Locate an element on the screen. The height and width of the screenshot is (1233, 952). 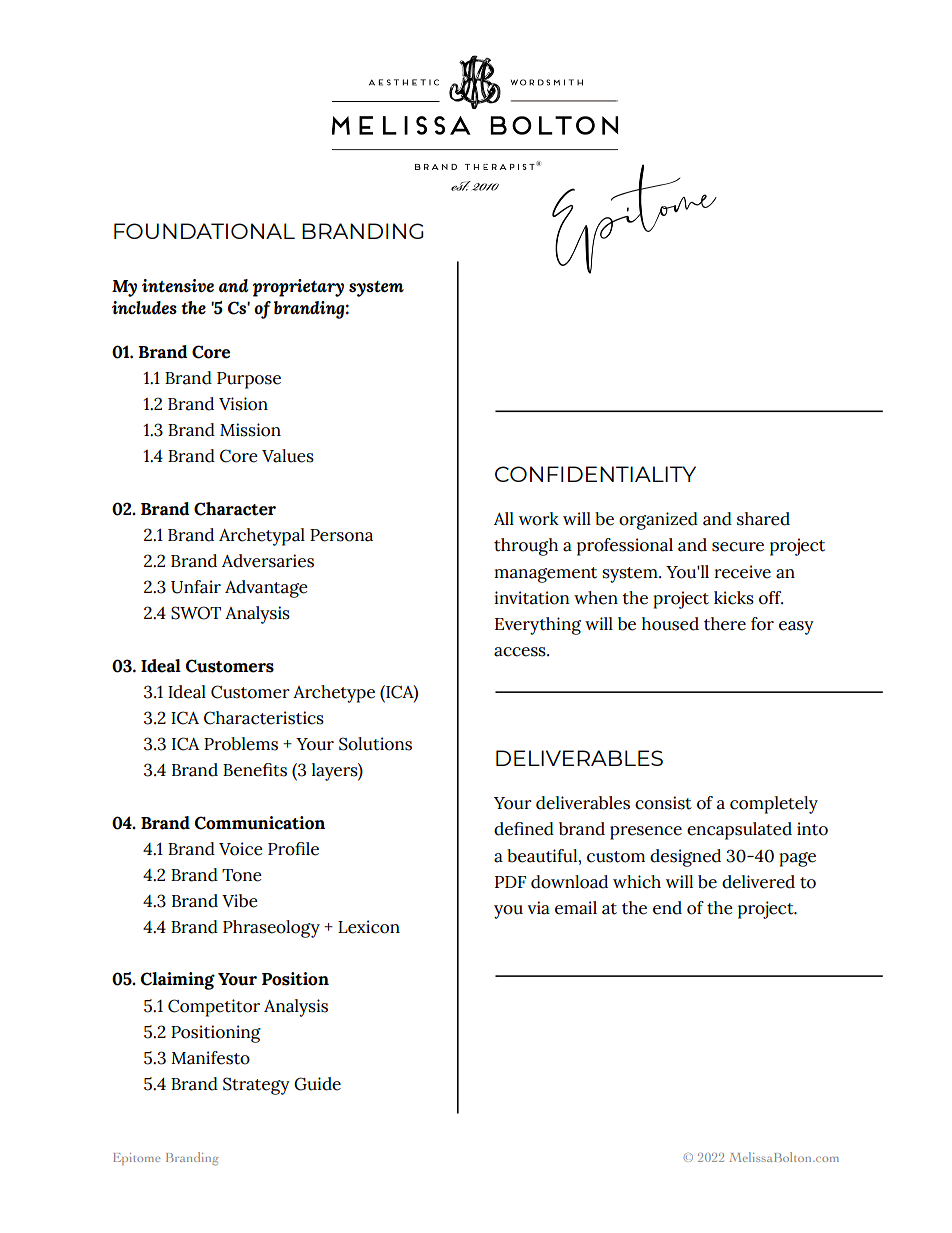
completely is located at coordinates (774, 805).
